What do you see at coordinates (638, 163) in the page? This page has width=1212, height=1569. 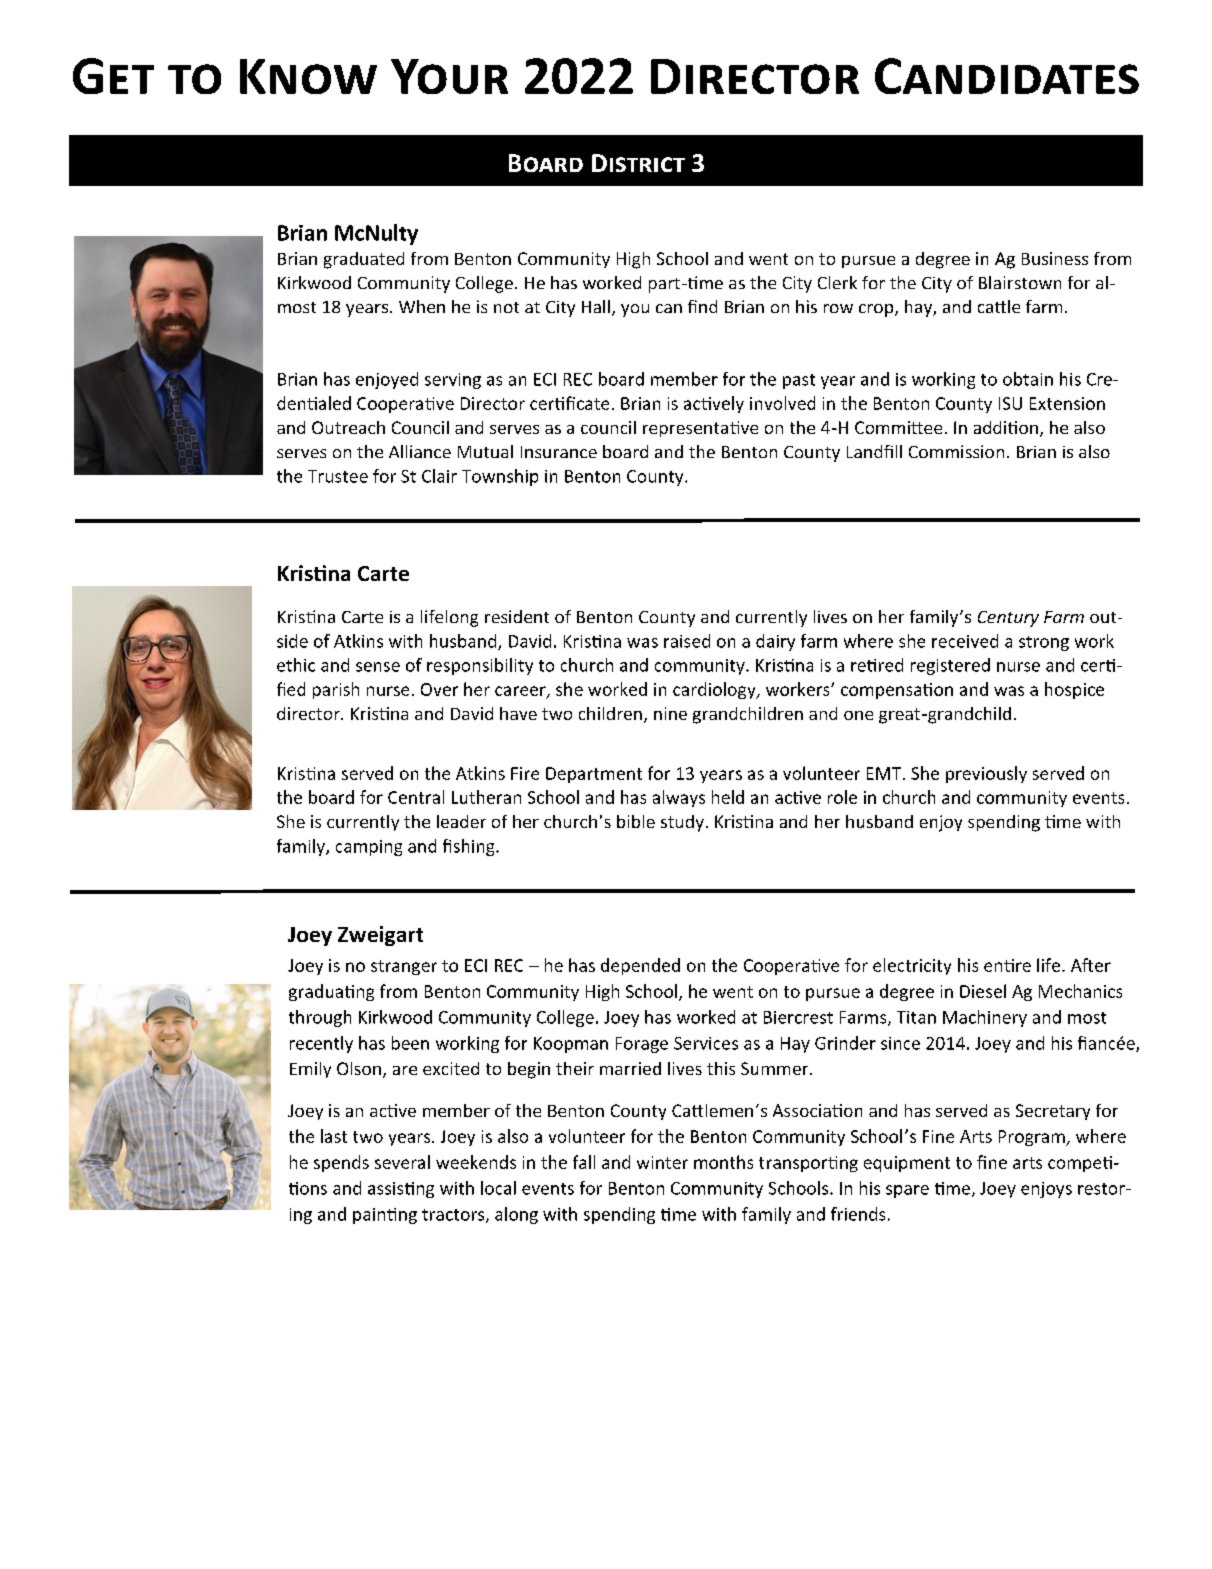 I see `District` at bounding box center [638, 163].
